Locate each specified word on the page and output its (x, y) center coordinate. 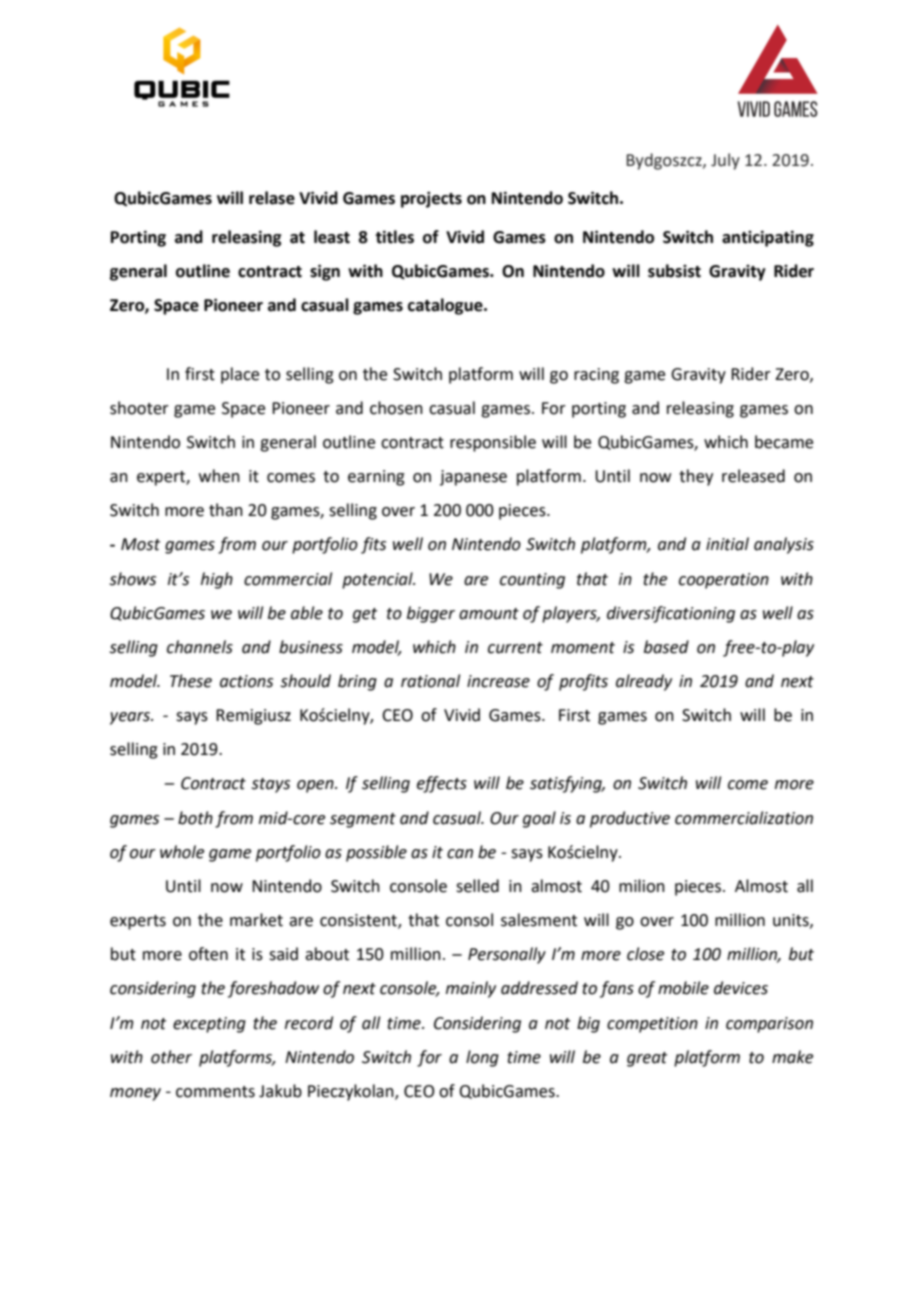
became (784, 442)
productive (630, 819)
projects (431, 199)
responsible (493, 443)
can (460, 854)
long (482, 1058)
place (240, 375)
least (332, 237)
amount (489, 614)
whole (182, 852)
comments (215, 1092)
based (666, 647)
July (725, 161)
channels (200, 647)
